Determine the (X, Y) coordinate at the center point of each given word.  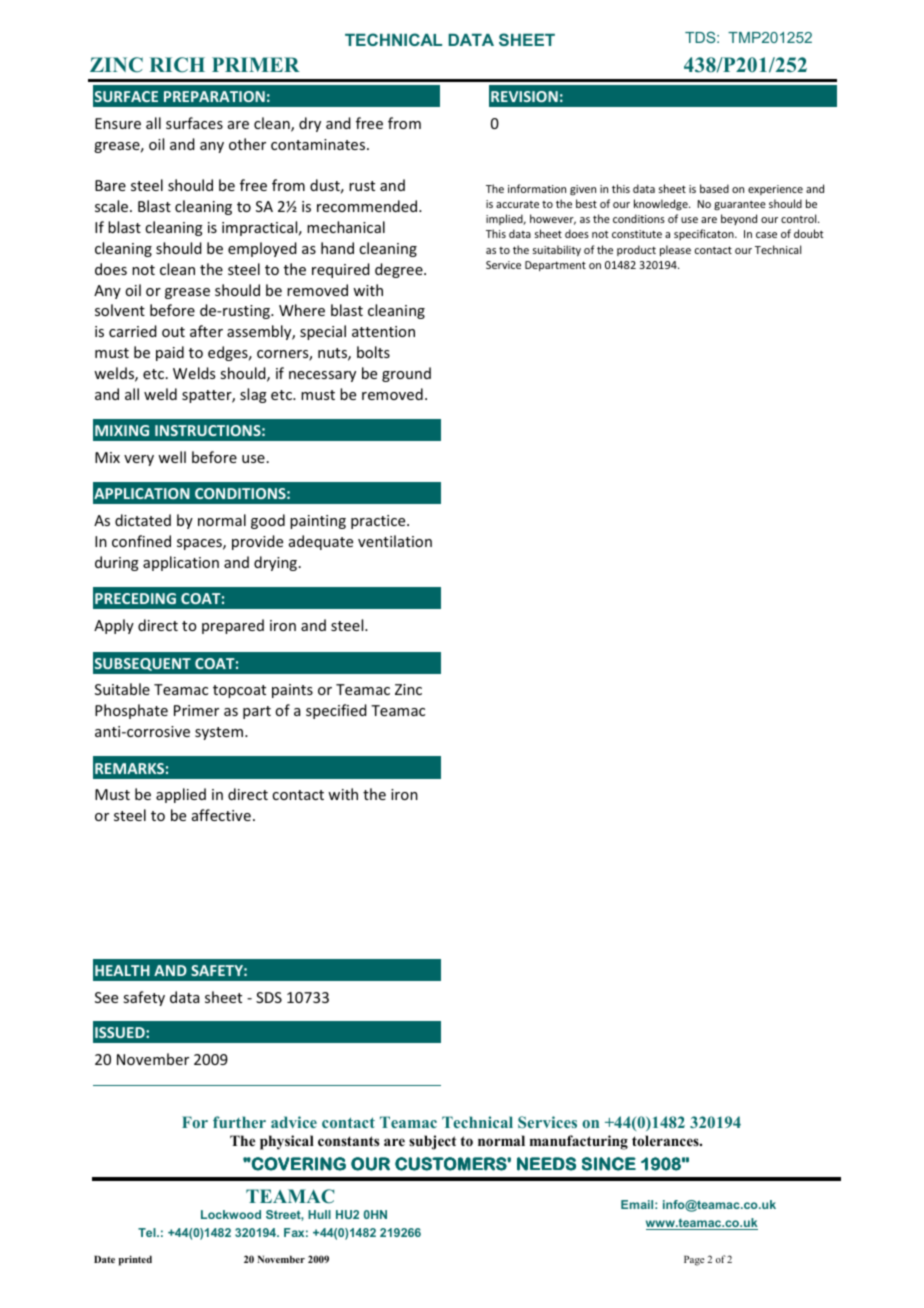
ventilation (395, 541)
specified (336, 711)
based (714, 188)
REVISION (524, 96)
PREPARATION (214, 96)
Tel (148, 1232)
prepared (233, 626)
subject (432, 1142)
